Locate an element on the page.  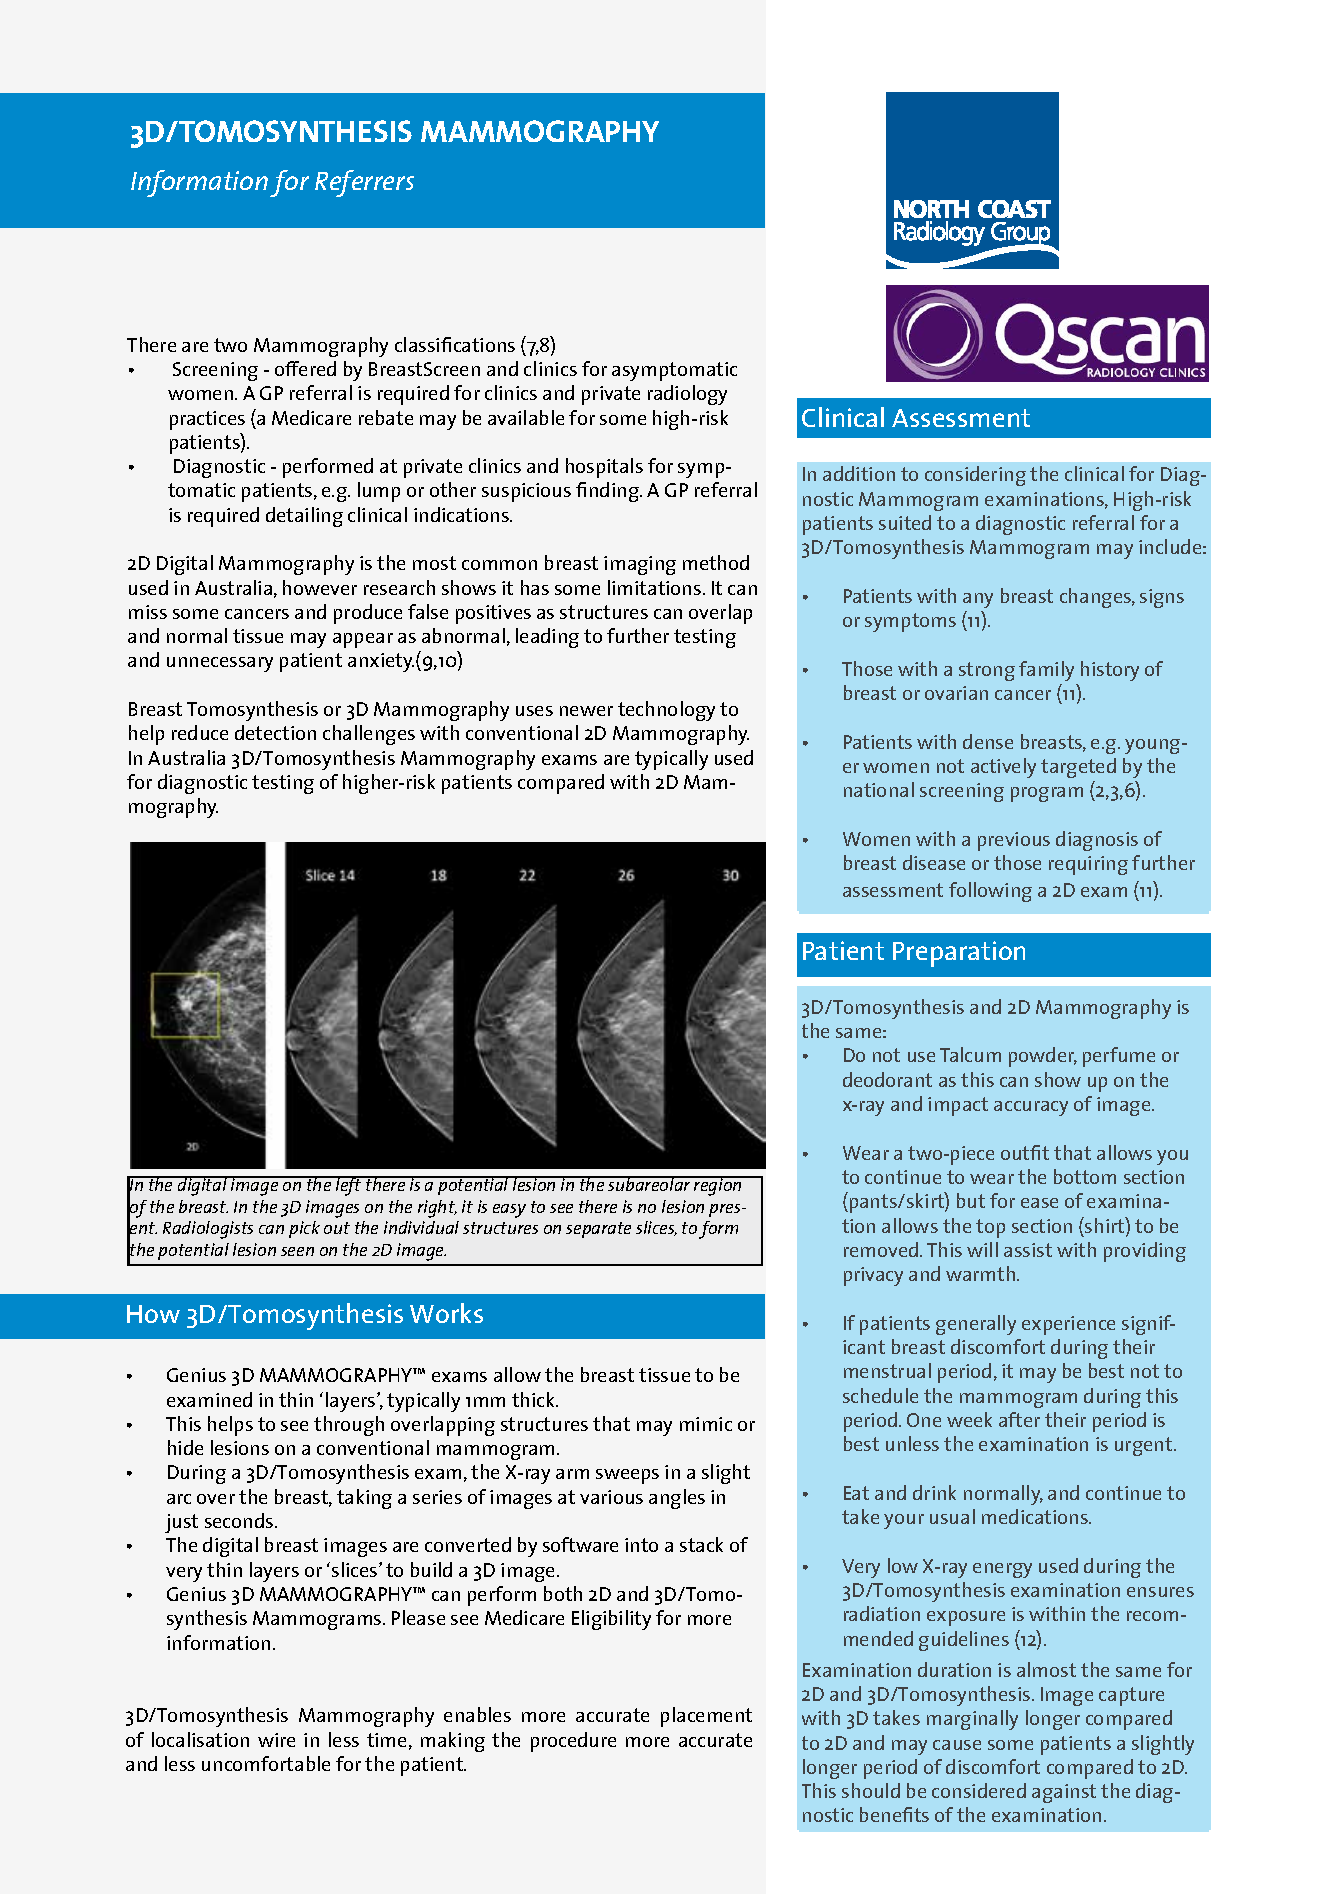
separate is located at coordinates (598, 1230).
